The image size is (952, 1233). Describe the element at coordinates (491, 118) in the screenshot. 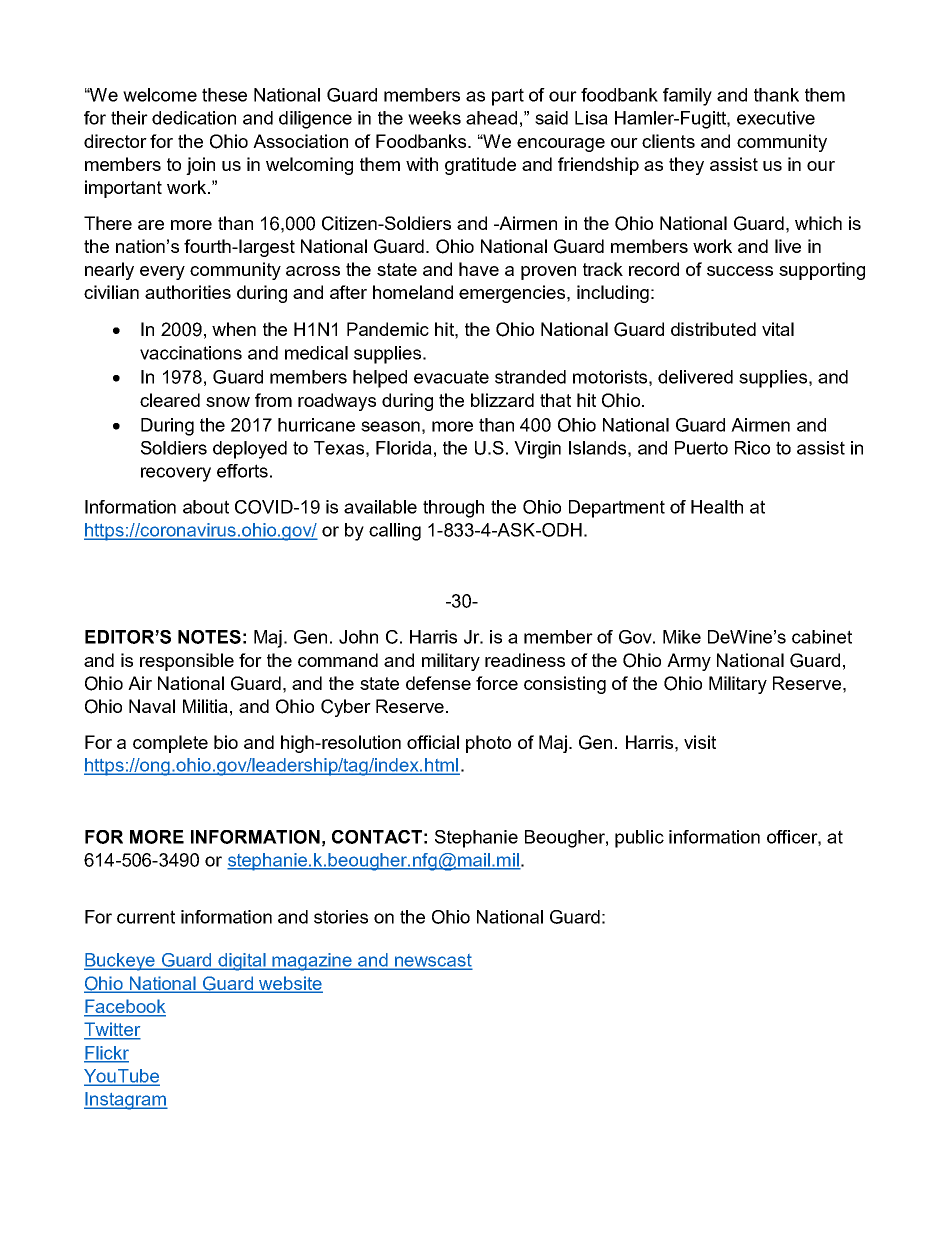

I see `ahead` at that location.
